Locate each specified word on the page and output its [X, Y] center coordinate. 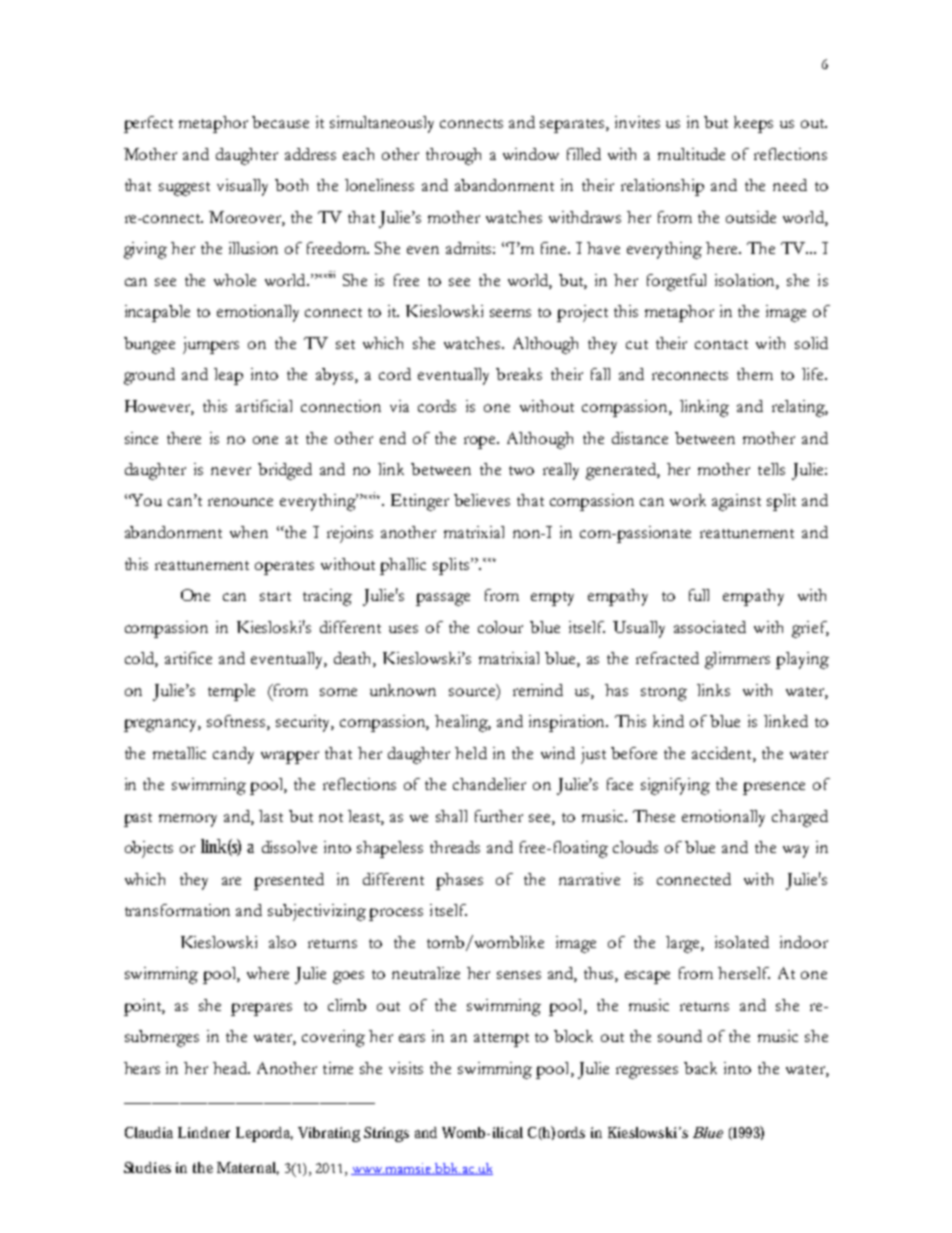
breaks [519, 374]
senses [519, 975]
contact [721, 344]
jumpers [211, 345]
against [736, 502]
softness [237, 722]
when [249, 532]
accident [723, 753]
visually [242, 187]
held [471, 753]
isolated [742, 942]
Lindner [204, 1132]
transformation [177, 910]
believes [482, 500]
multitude [691, 154]
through [453, 156]
